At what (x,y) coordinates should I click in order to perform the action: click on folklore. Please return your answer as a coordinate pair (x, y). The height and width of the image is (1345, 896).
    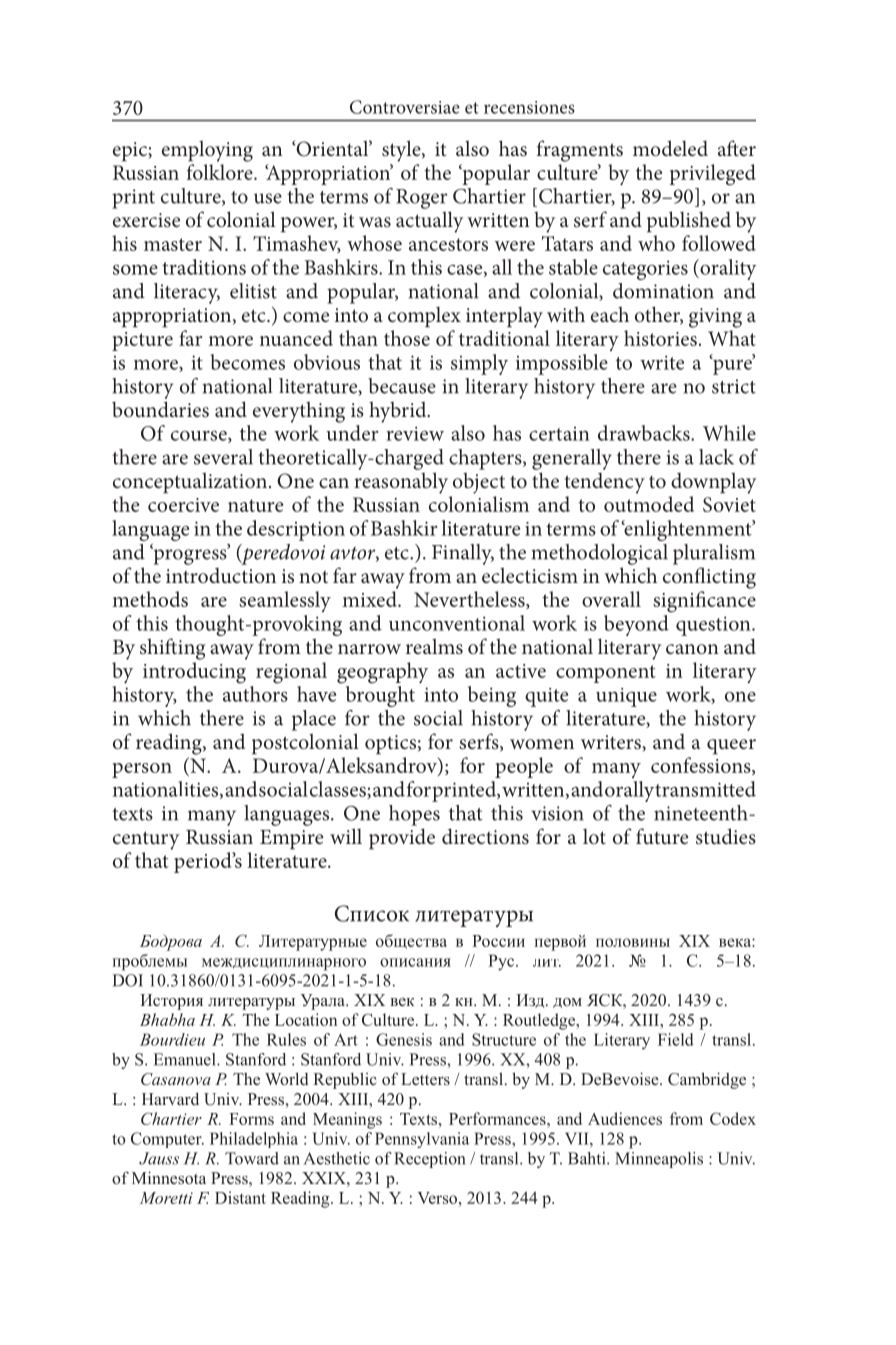
    Looking at the image, I should click on (221, 172).
